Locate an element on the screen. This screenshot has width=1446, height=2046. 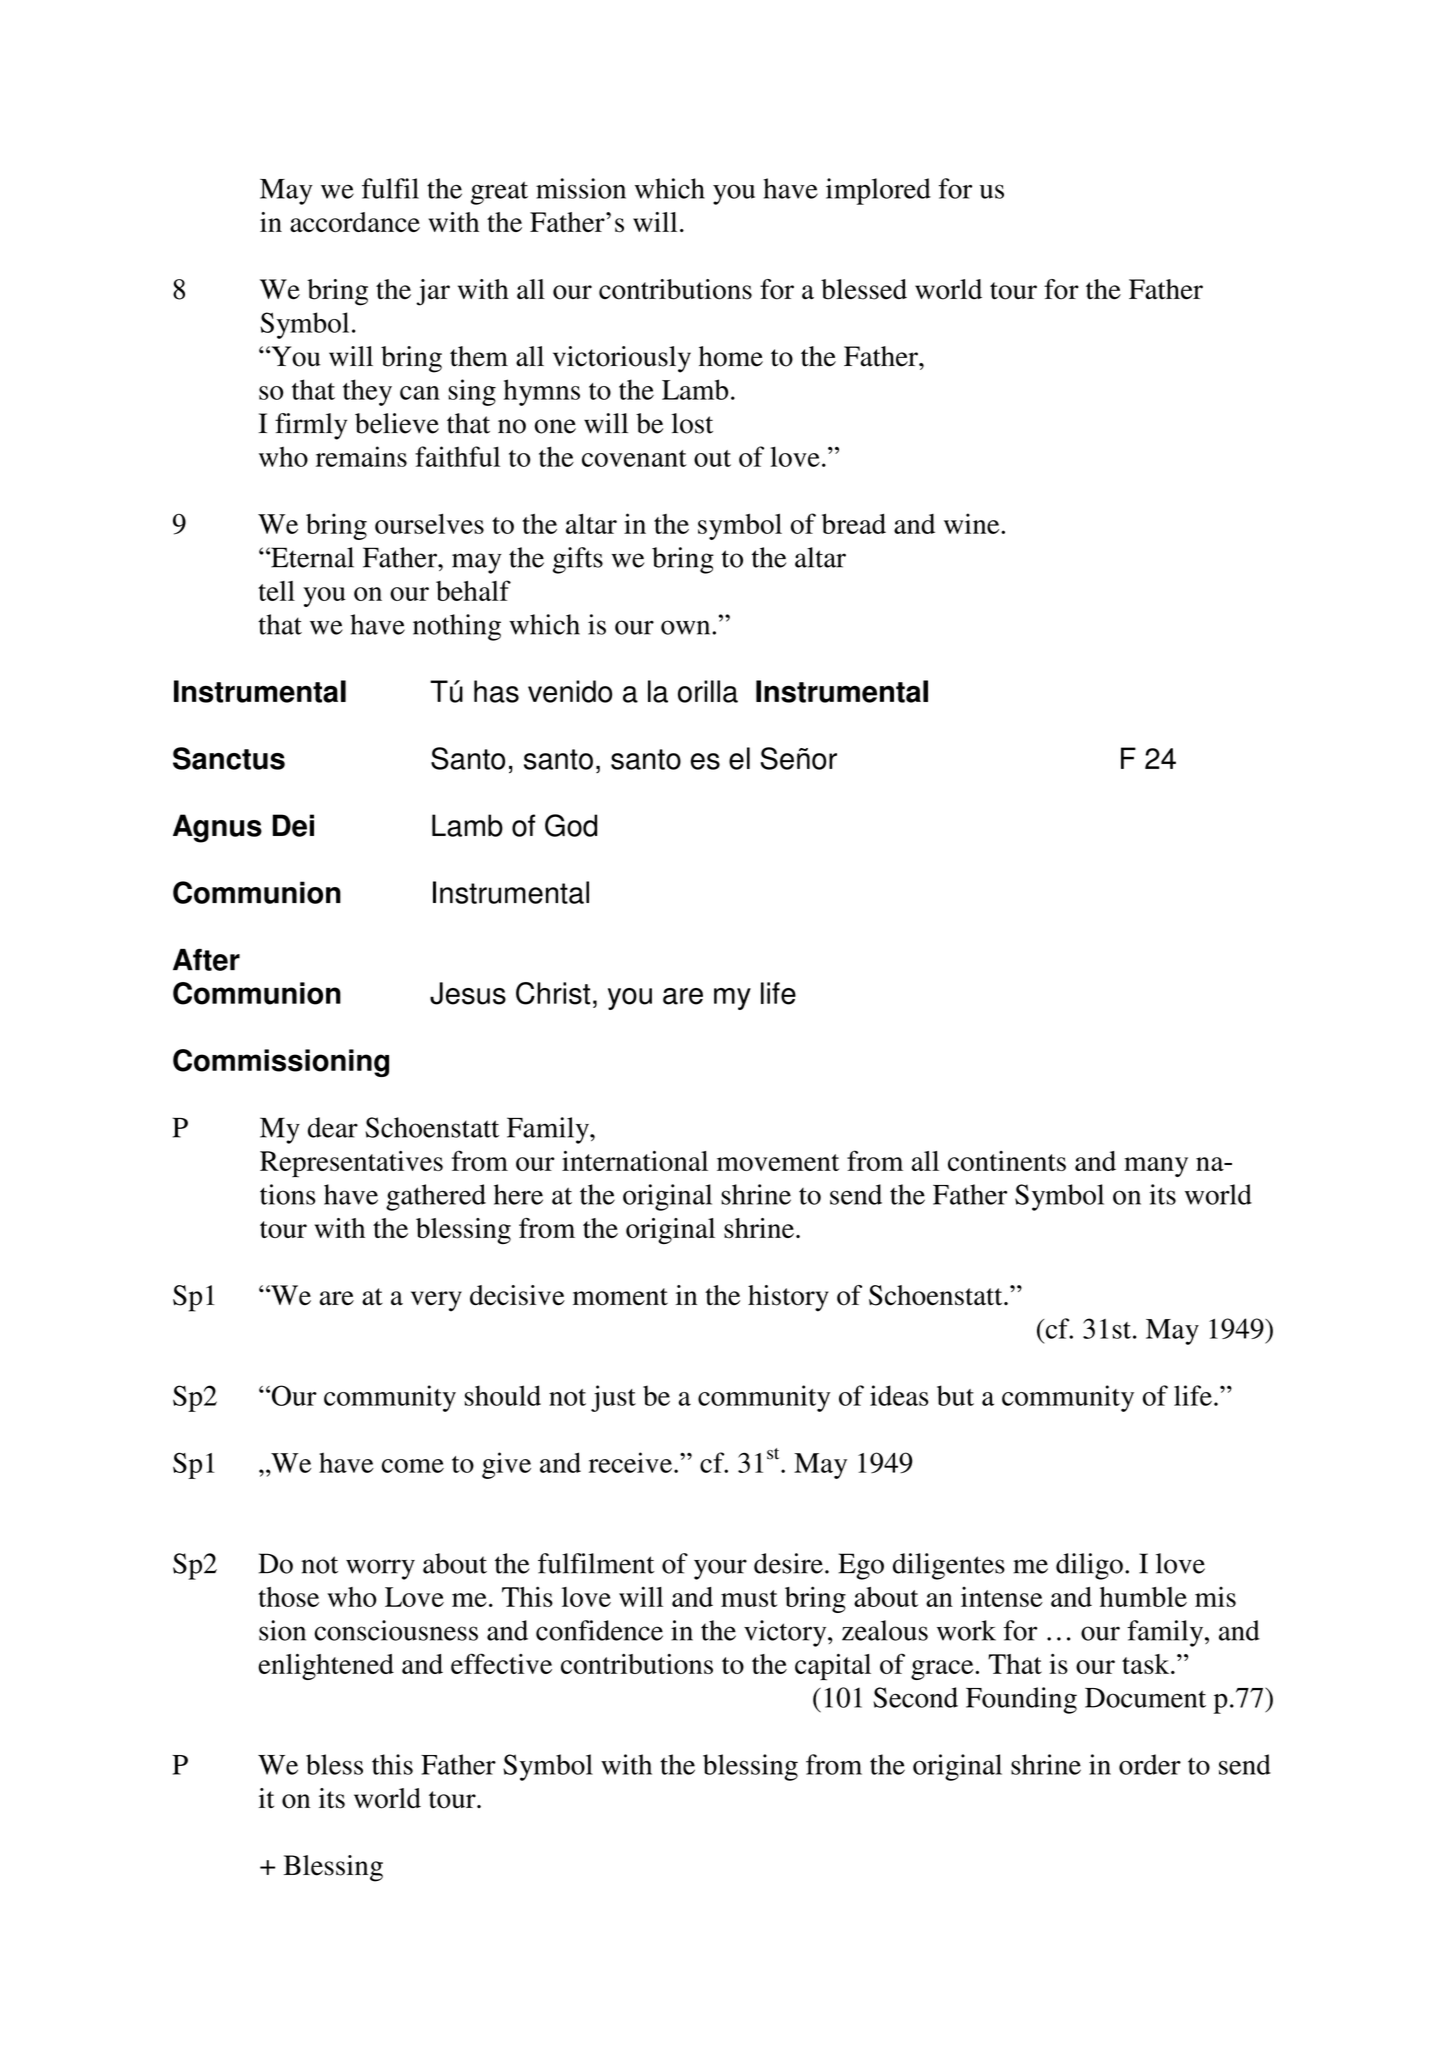
home is located at coordinates (731, 356).
